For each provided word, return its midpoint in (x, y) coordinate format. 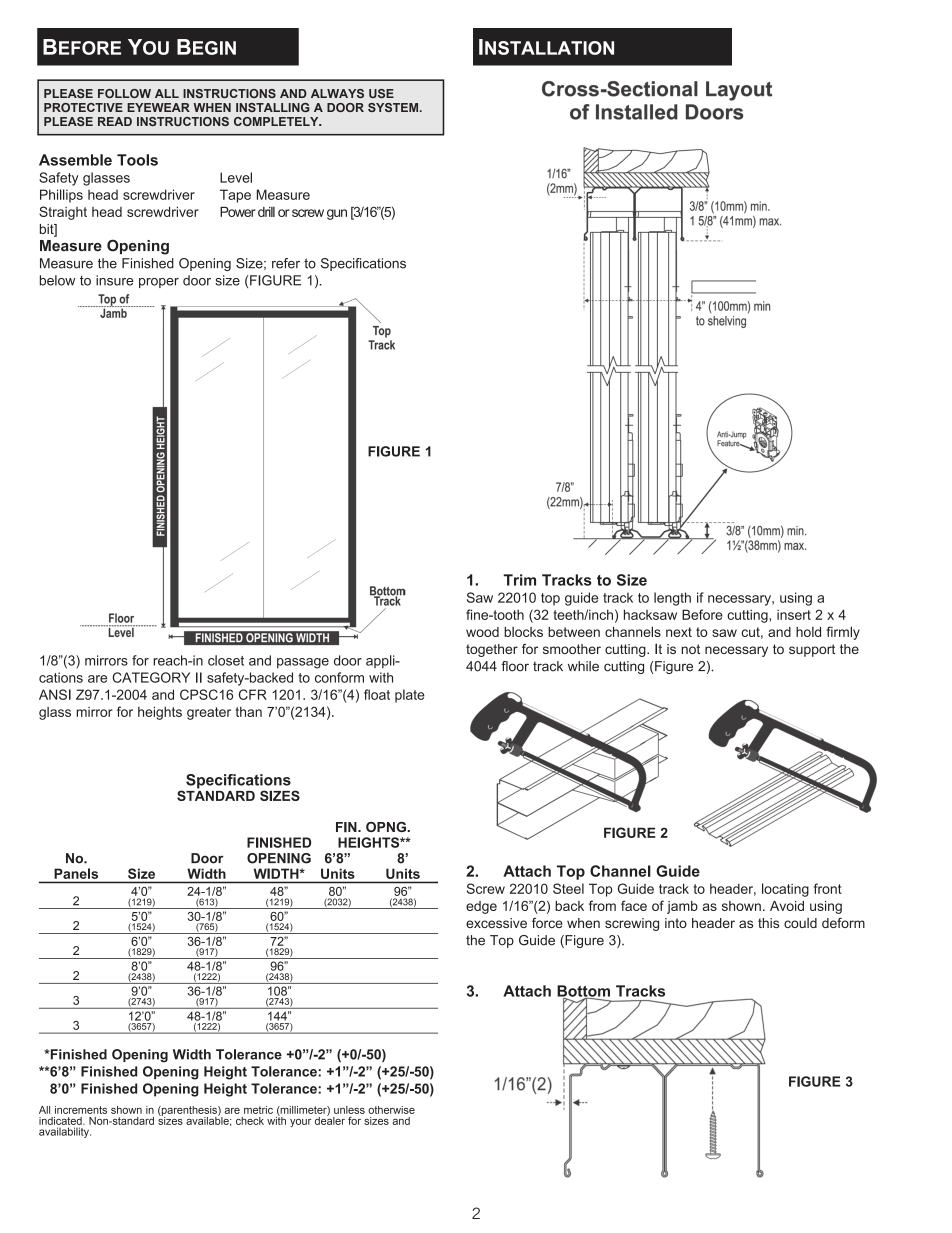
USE (381, 93)
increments (81, 1110)
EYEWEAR (158, 107)
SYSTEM (394, 107)
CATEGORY (151, 677)
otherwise (391, 1110)
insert (794, 615)
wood (482, 632)
